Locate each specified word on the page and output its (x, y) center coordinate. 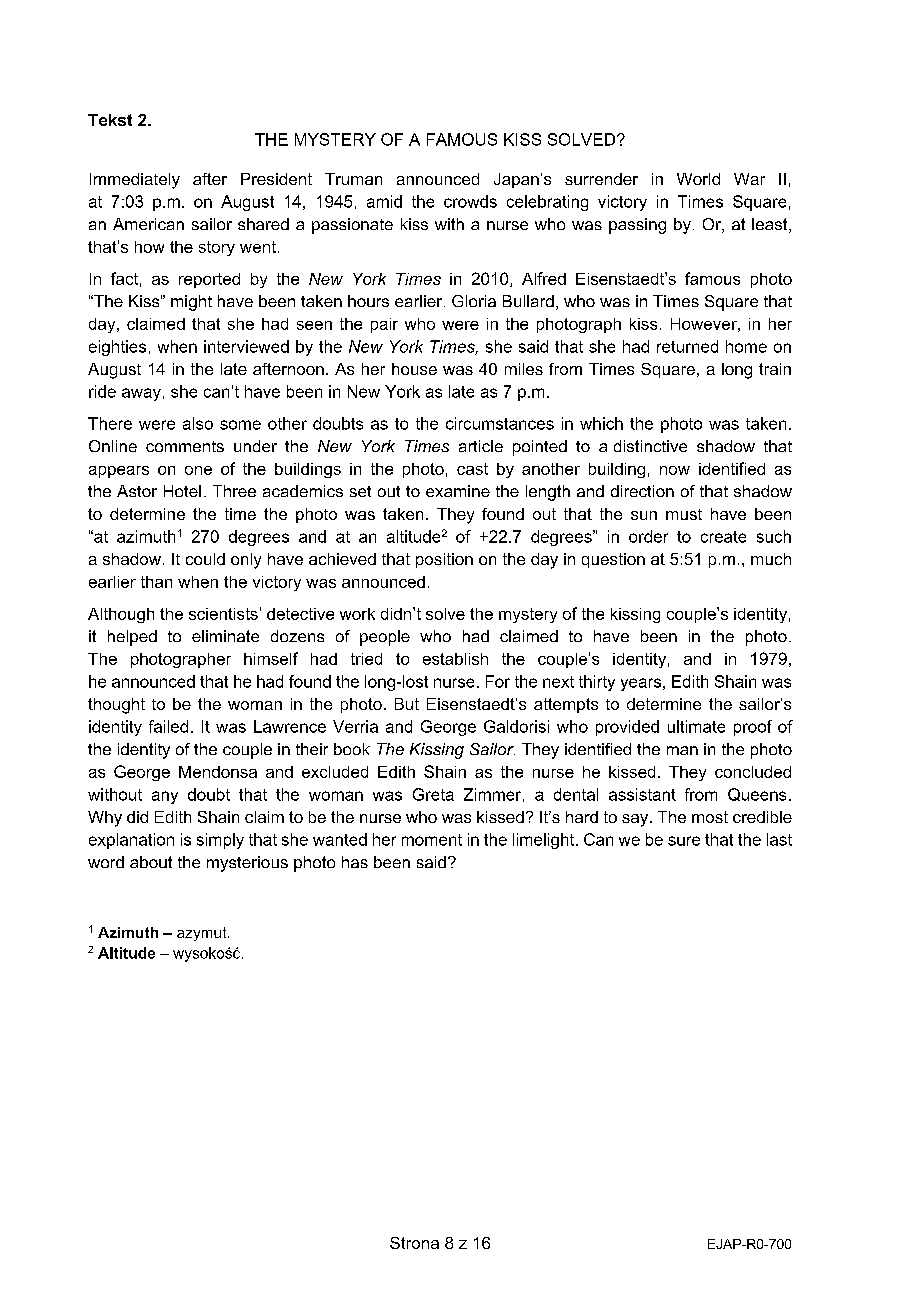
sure (684, 841)
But (407, 704)
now (675, 470)
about (151, 862)
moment (432, 840)
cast (472, 469)
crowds (470, 201)
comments (185, 446)
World (698, 179)
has (355, 862)
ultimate (696, 726)
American (148, 224)
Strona (414, 1243)
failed (168, 726)
